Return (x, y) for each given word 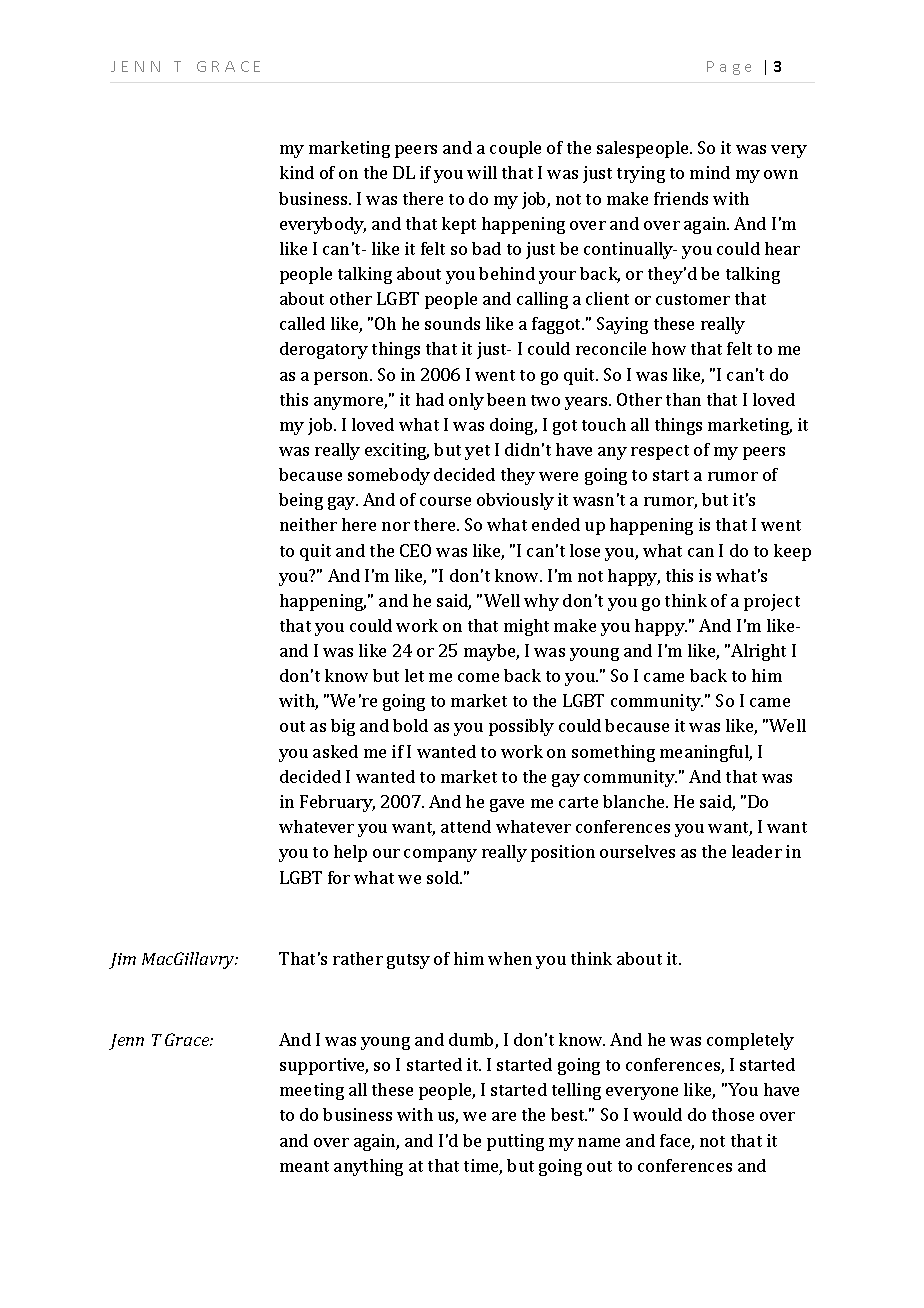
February (337, 803)
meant (304, 1166)
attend (466, 826)
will (482, 172)
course (445, 501)
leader (757, 851)
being (301, 501)
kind (297, 172)
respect (660, 452)
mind (710, 172)
